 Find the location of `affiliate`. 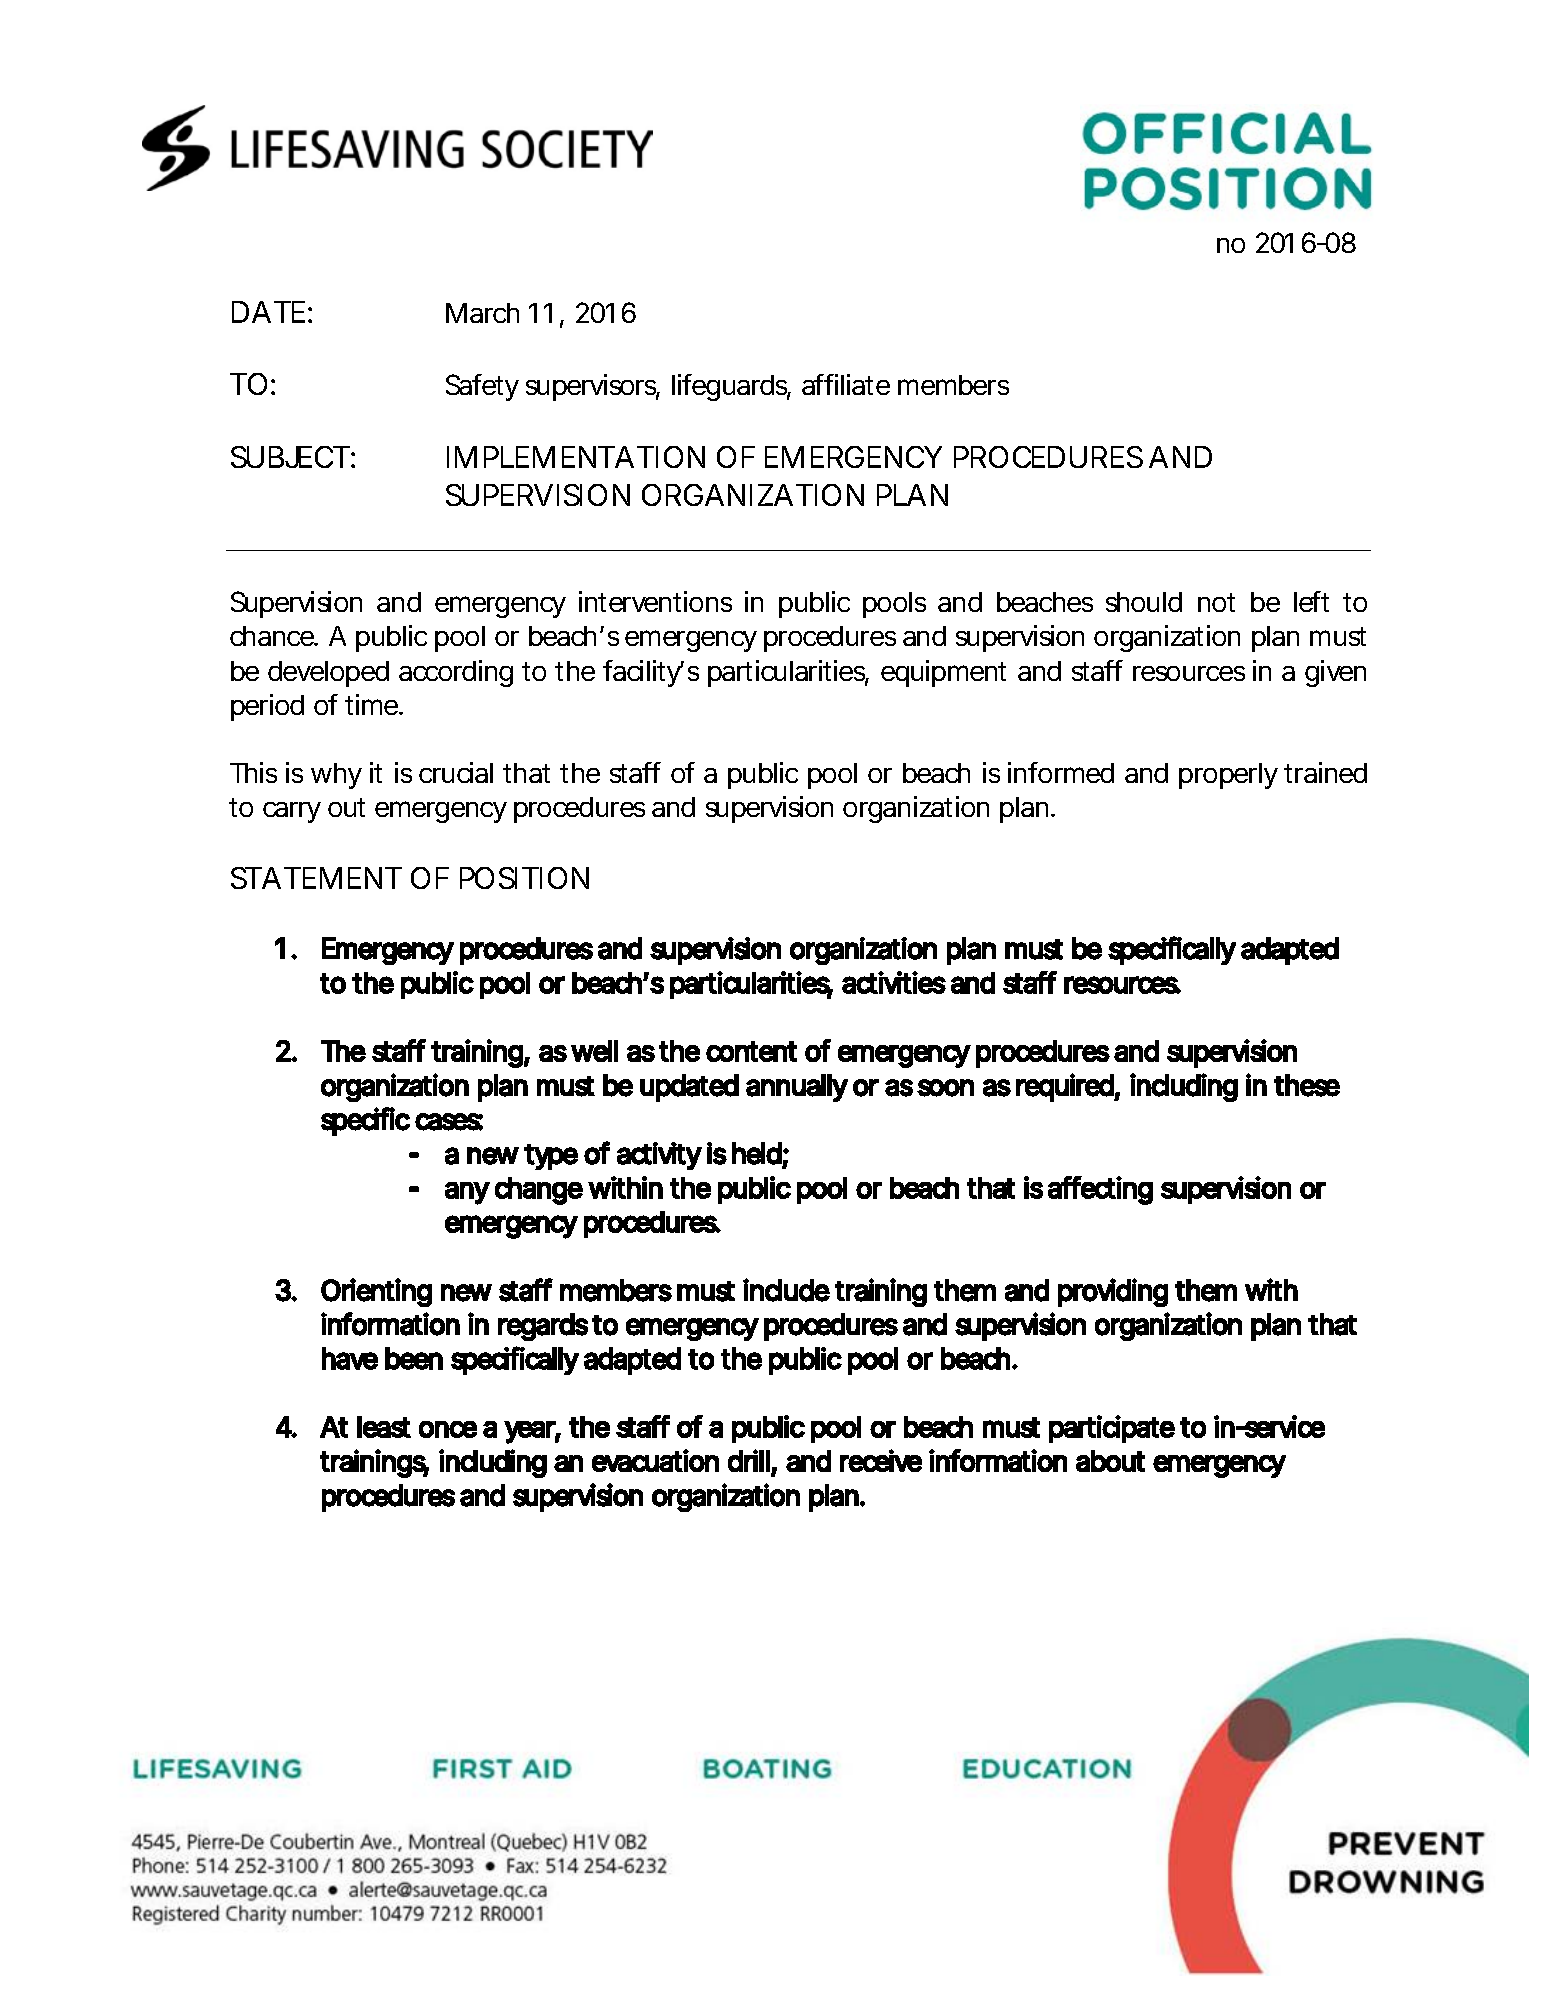

affiliate is located at coordinates (846, 384).
